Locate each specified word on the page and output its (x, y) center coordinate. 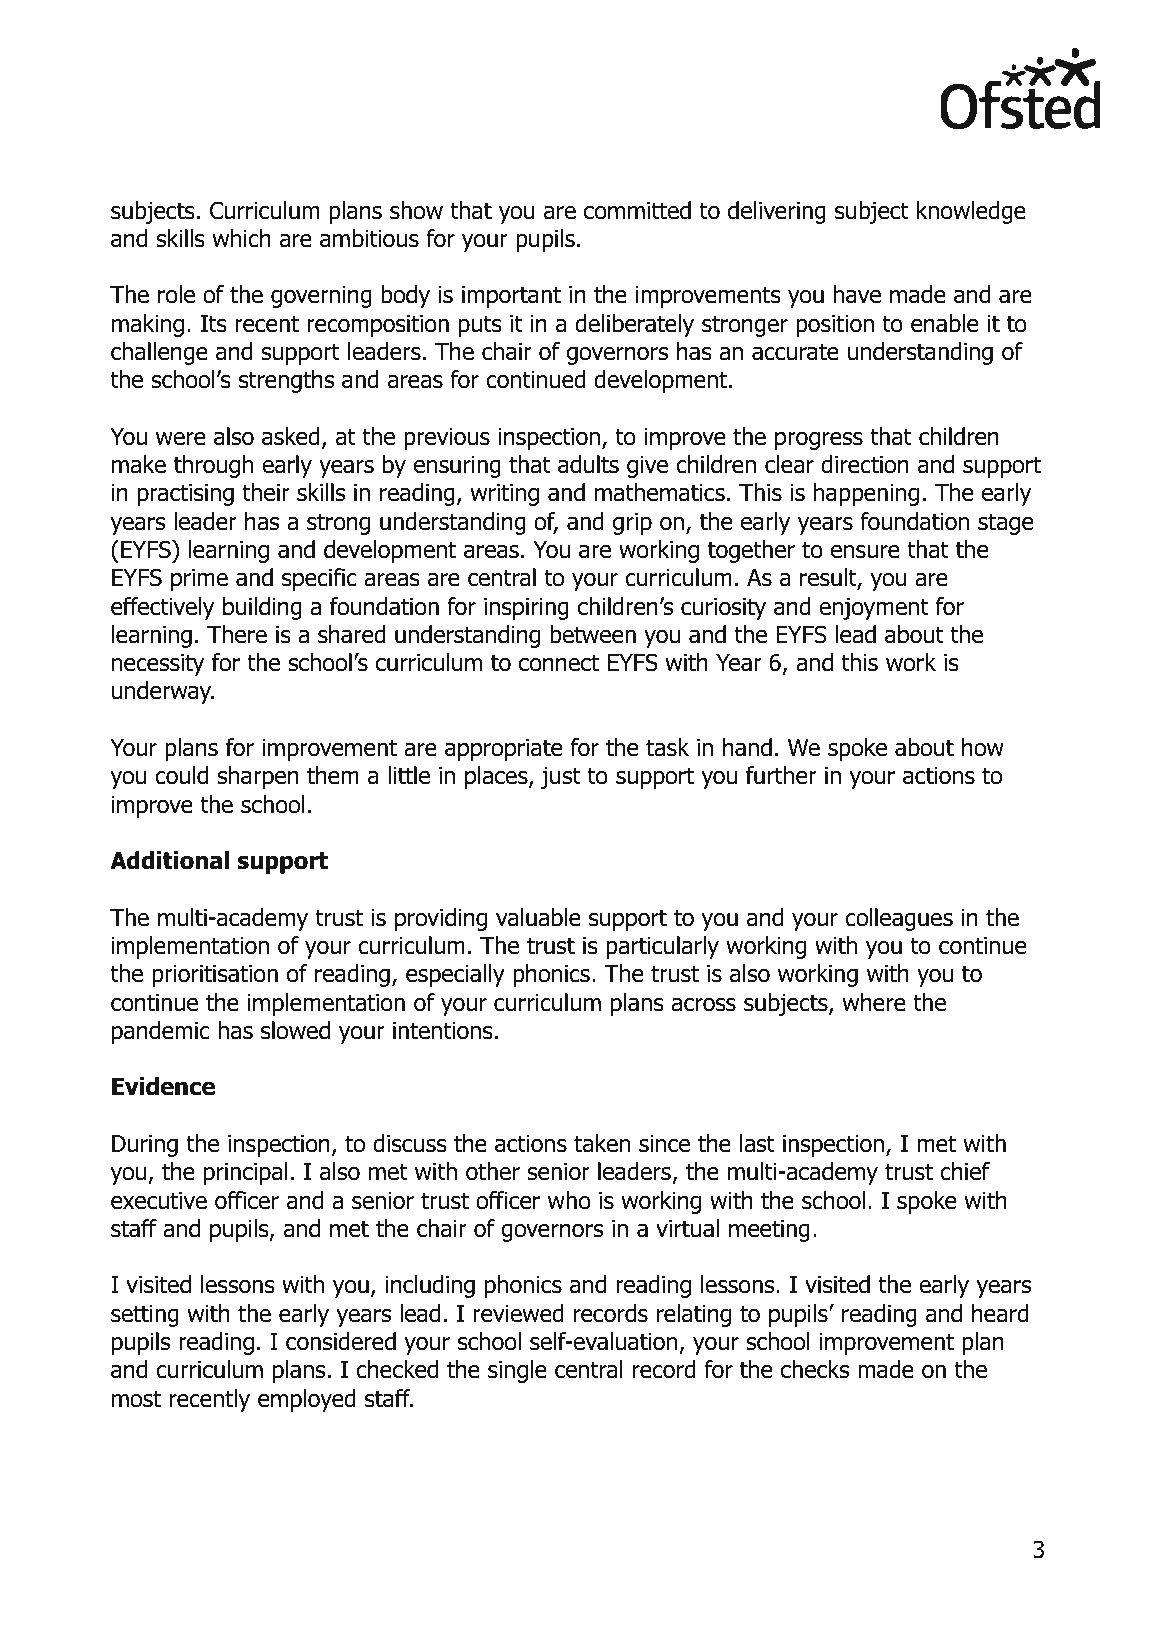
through (213, 466)
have (857, 294)
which (241, 238)
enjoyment (874, 609)
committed (637, 210)
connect (559, 663)
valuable (538, 917)
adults (588, 464)
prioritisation (215, 976)
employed (307, 1400)
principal (246, 1173)
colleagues (899, 919)
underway (163, 692)
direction (865, 464)
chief (965, 1171)
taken (602, 1143)
